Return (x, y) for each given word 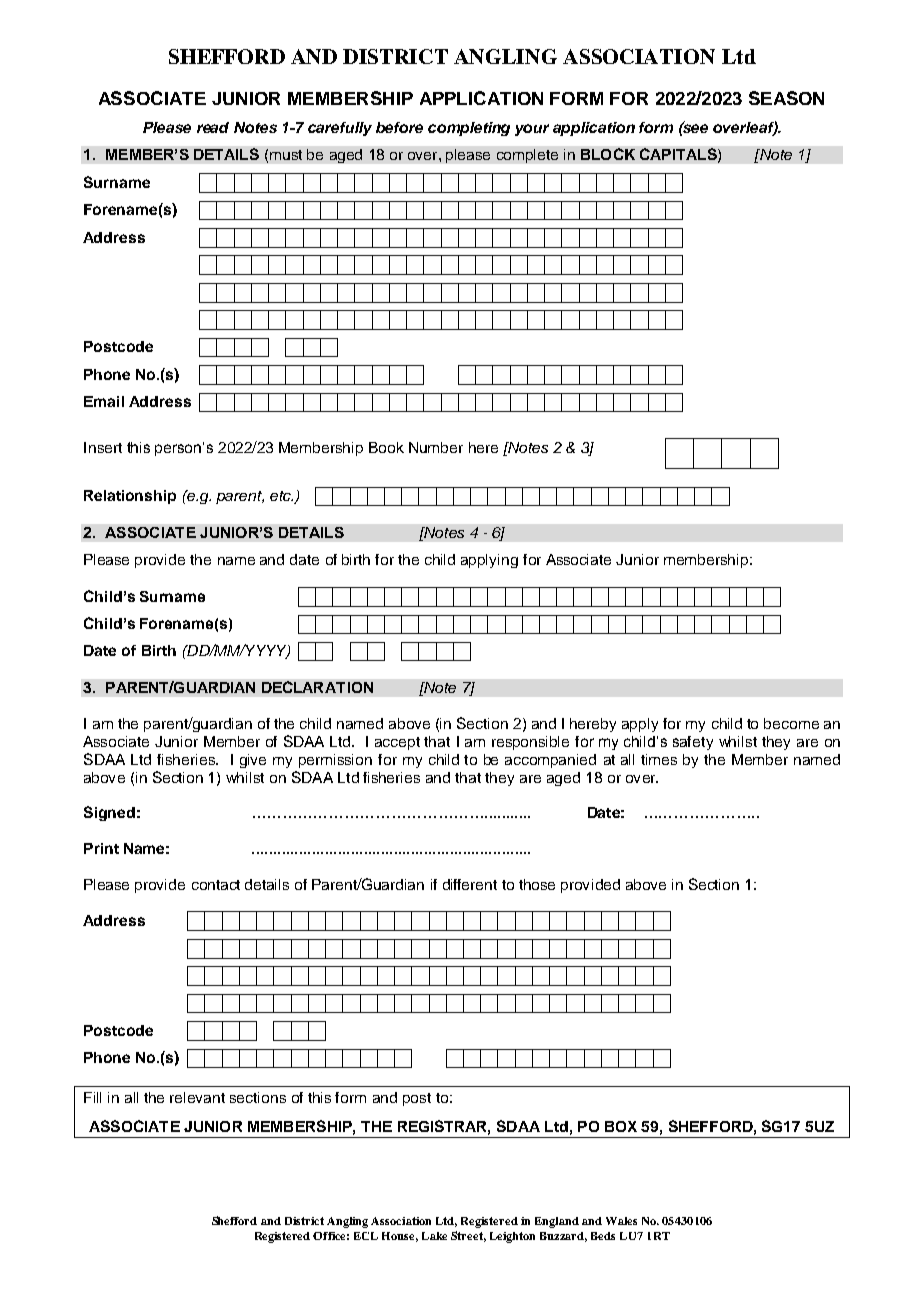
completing (469, 129)
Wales (621, 1221)
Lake (434, 1236)
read (213, 127)
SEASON (786, 98)
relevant (197, 1097)
